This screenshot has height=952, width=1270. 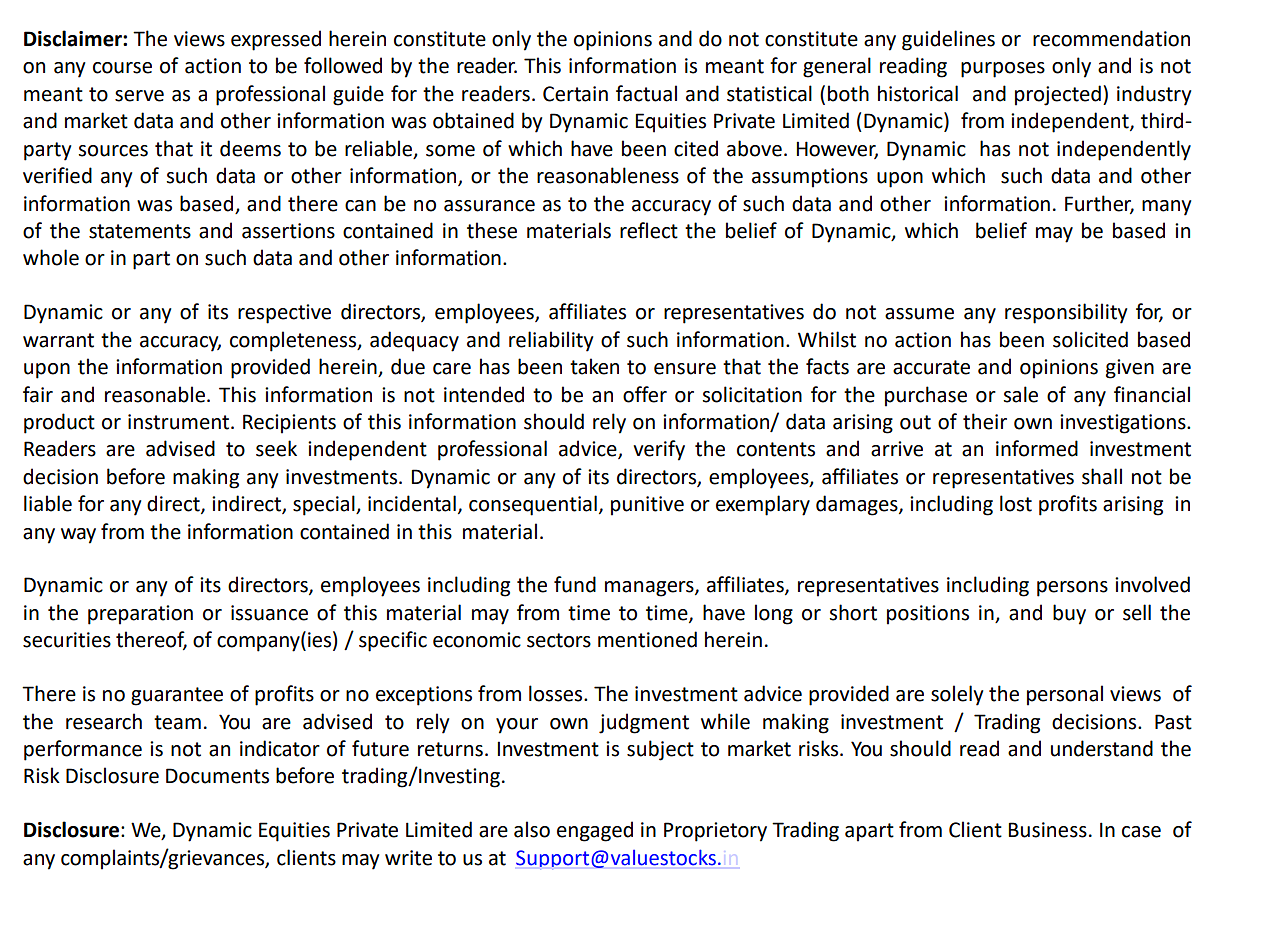 What do you see at coordinates (575, 94) in the screenshot?
I see `Certain` at bounding box center [575, 94].
